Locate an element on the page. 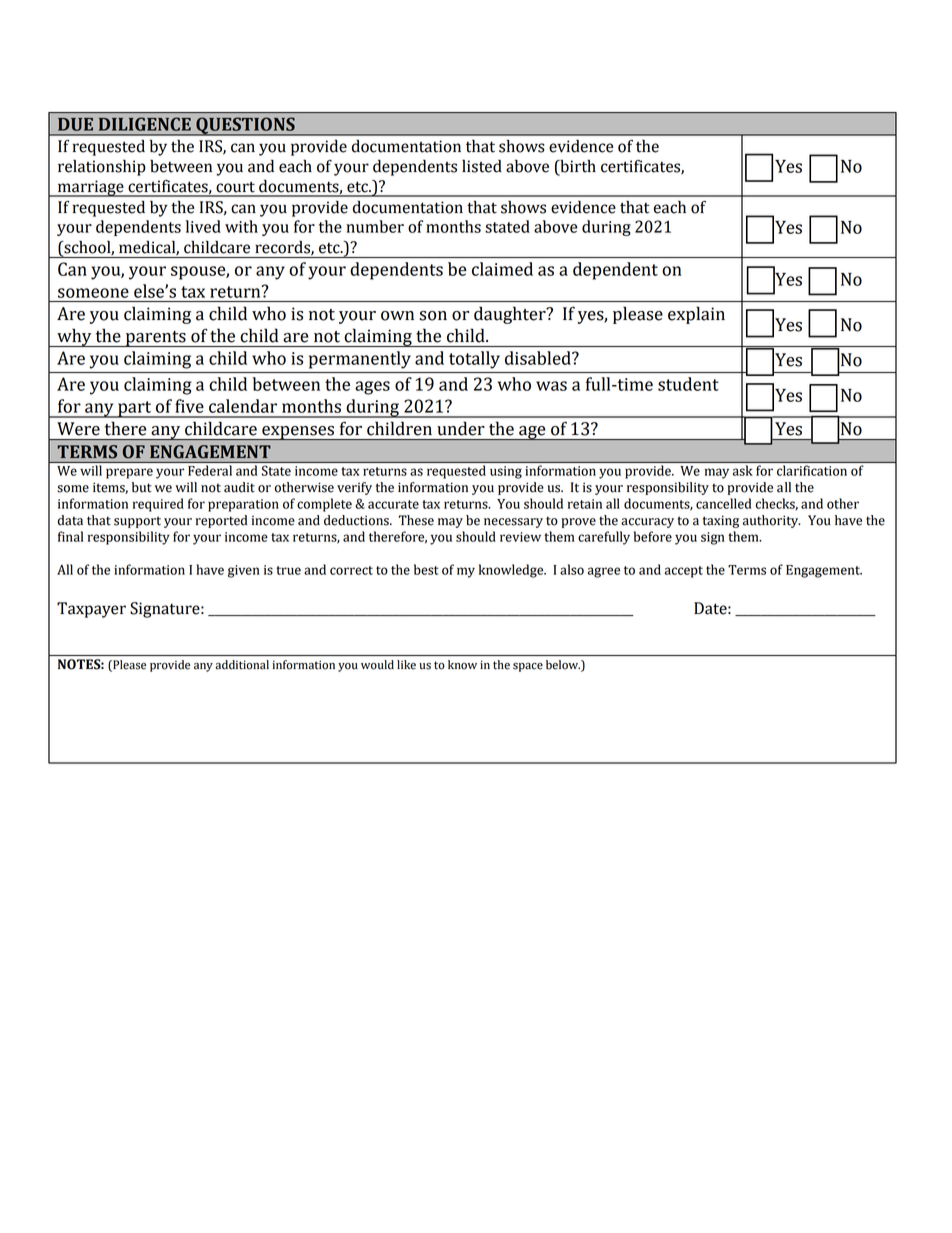 This document has width=952, height=1233. explain is located at coordinates (696, 315).
